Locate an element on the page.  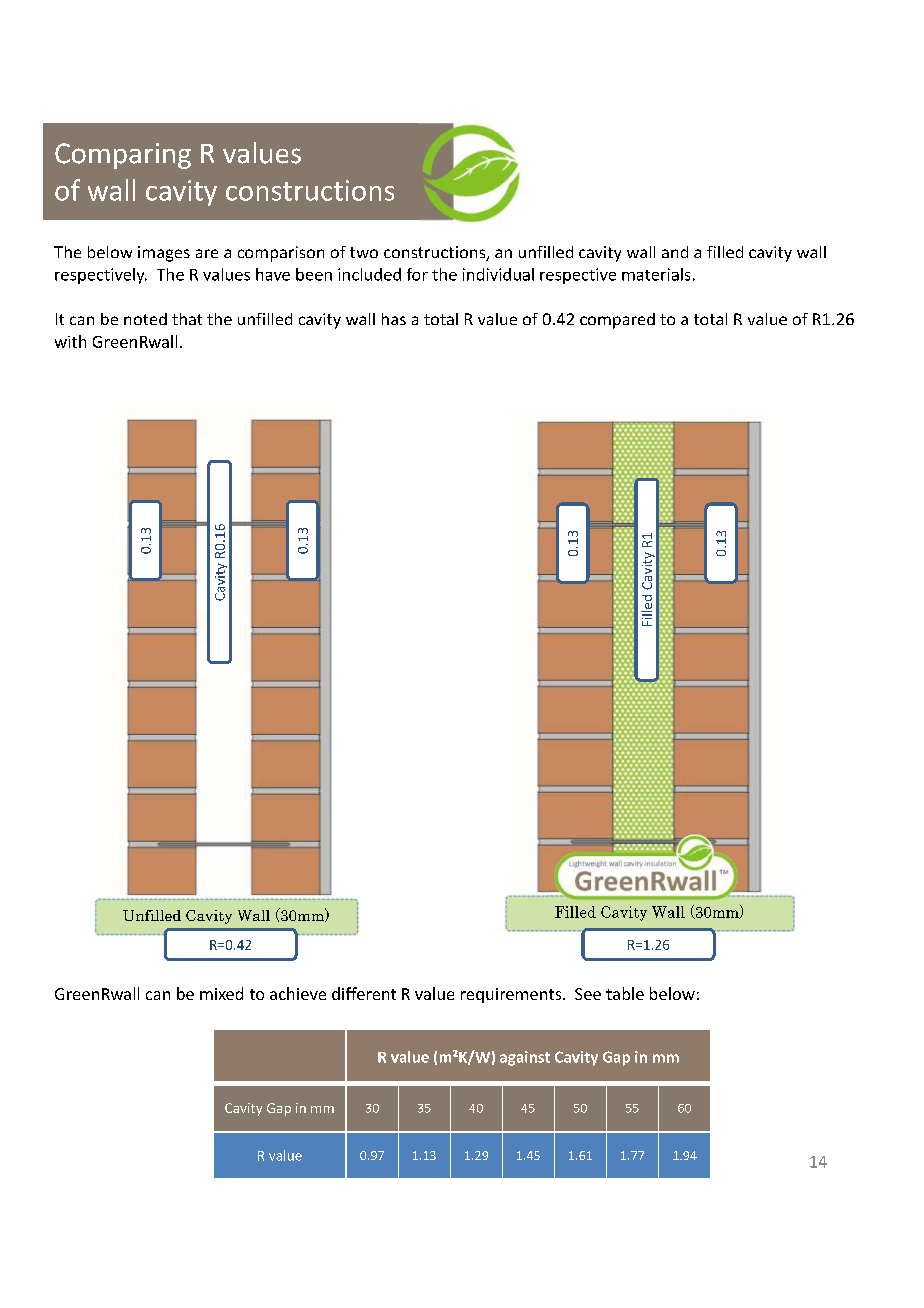
with is located at coordinates (70, 341).
